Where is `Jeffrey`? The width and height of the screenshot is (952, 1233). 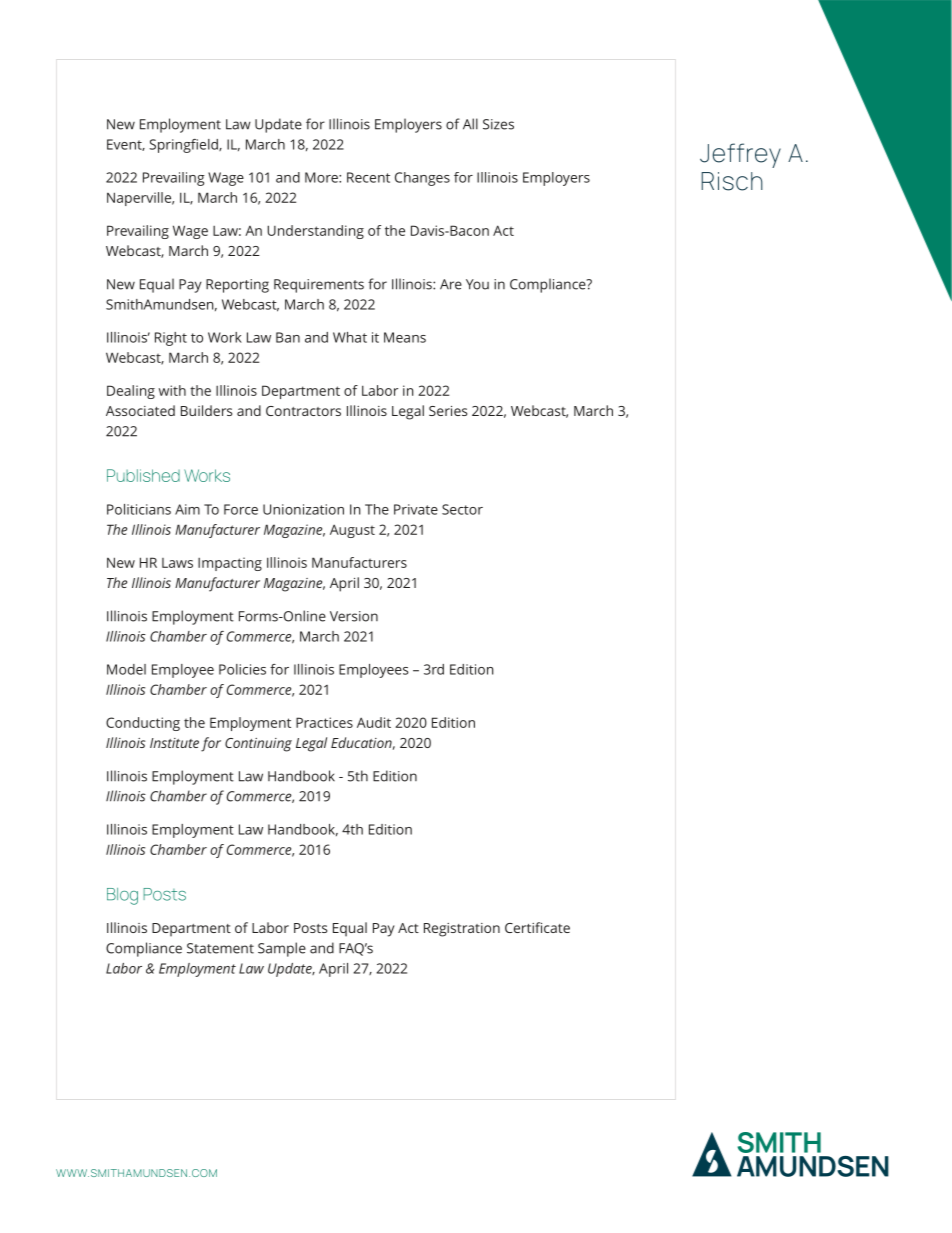 Jeffrey is located at coordinates (740, 155).
